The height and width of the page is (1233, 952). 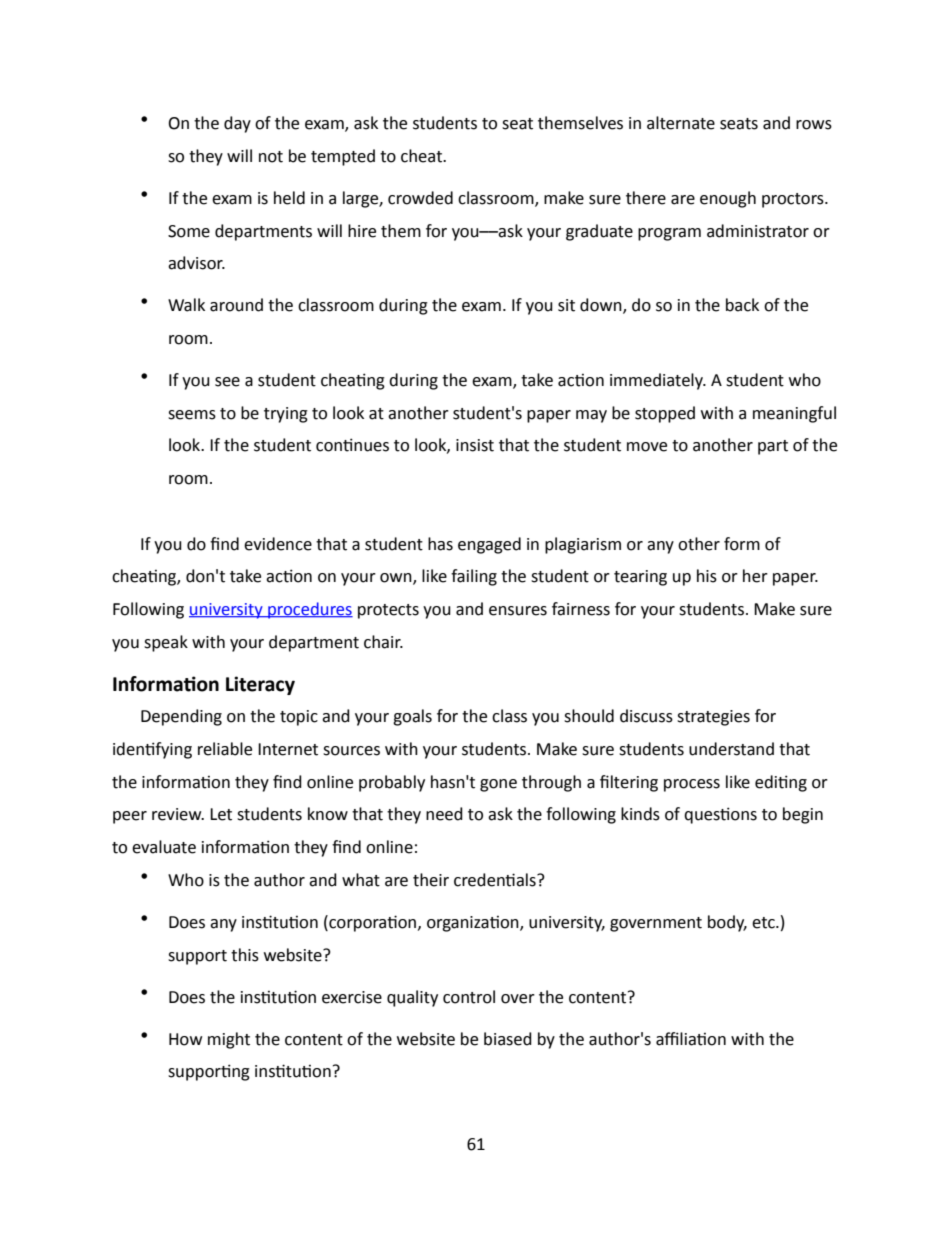 I want to click on alternate, so click(x=681, y=123).
